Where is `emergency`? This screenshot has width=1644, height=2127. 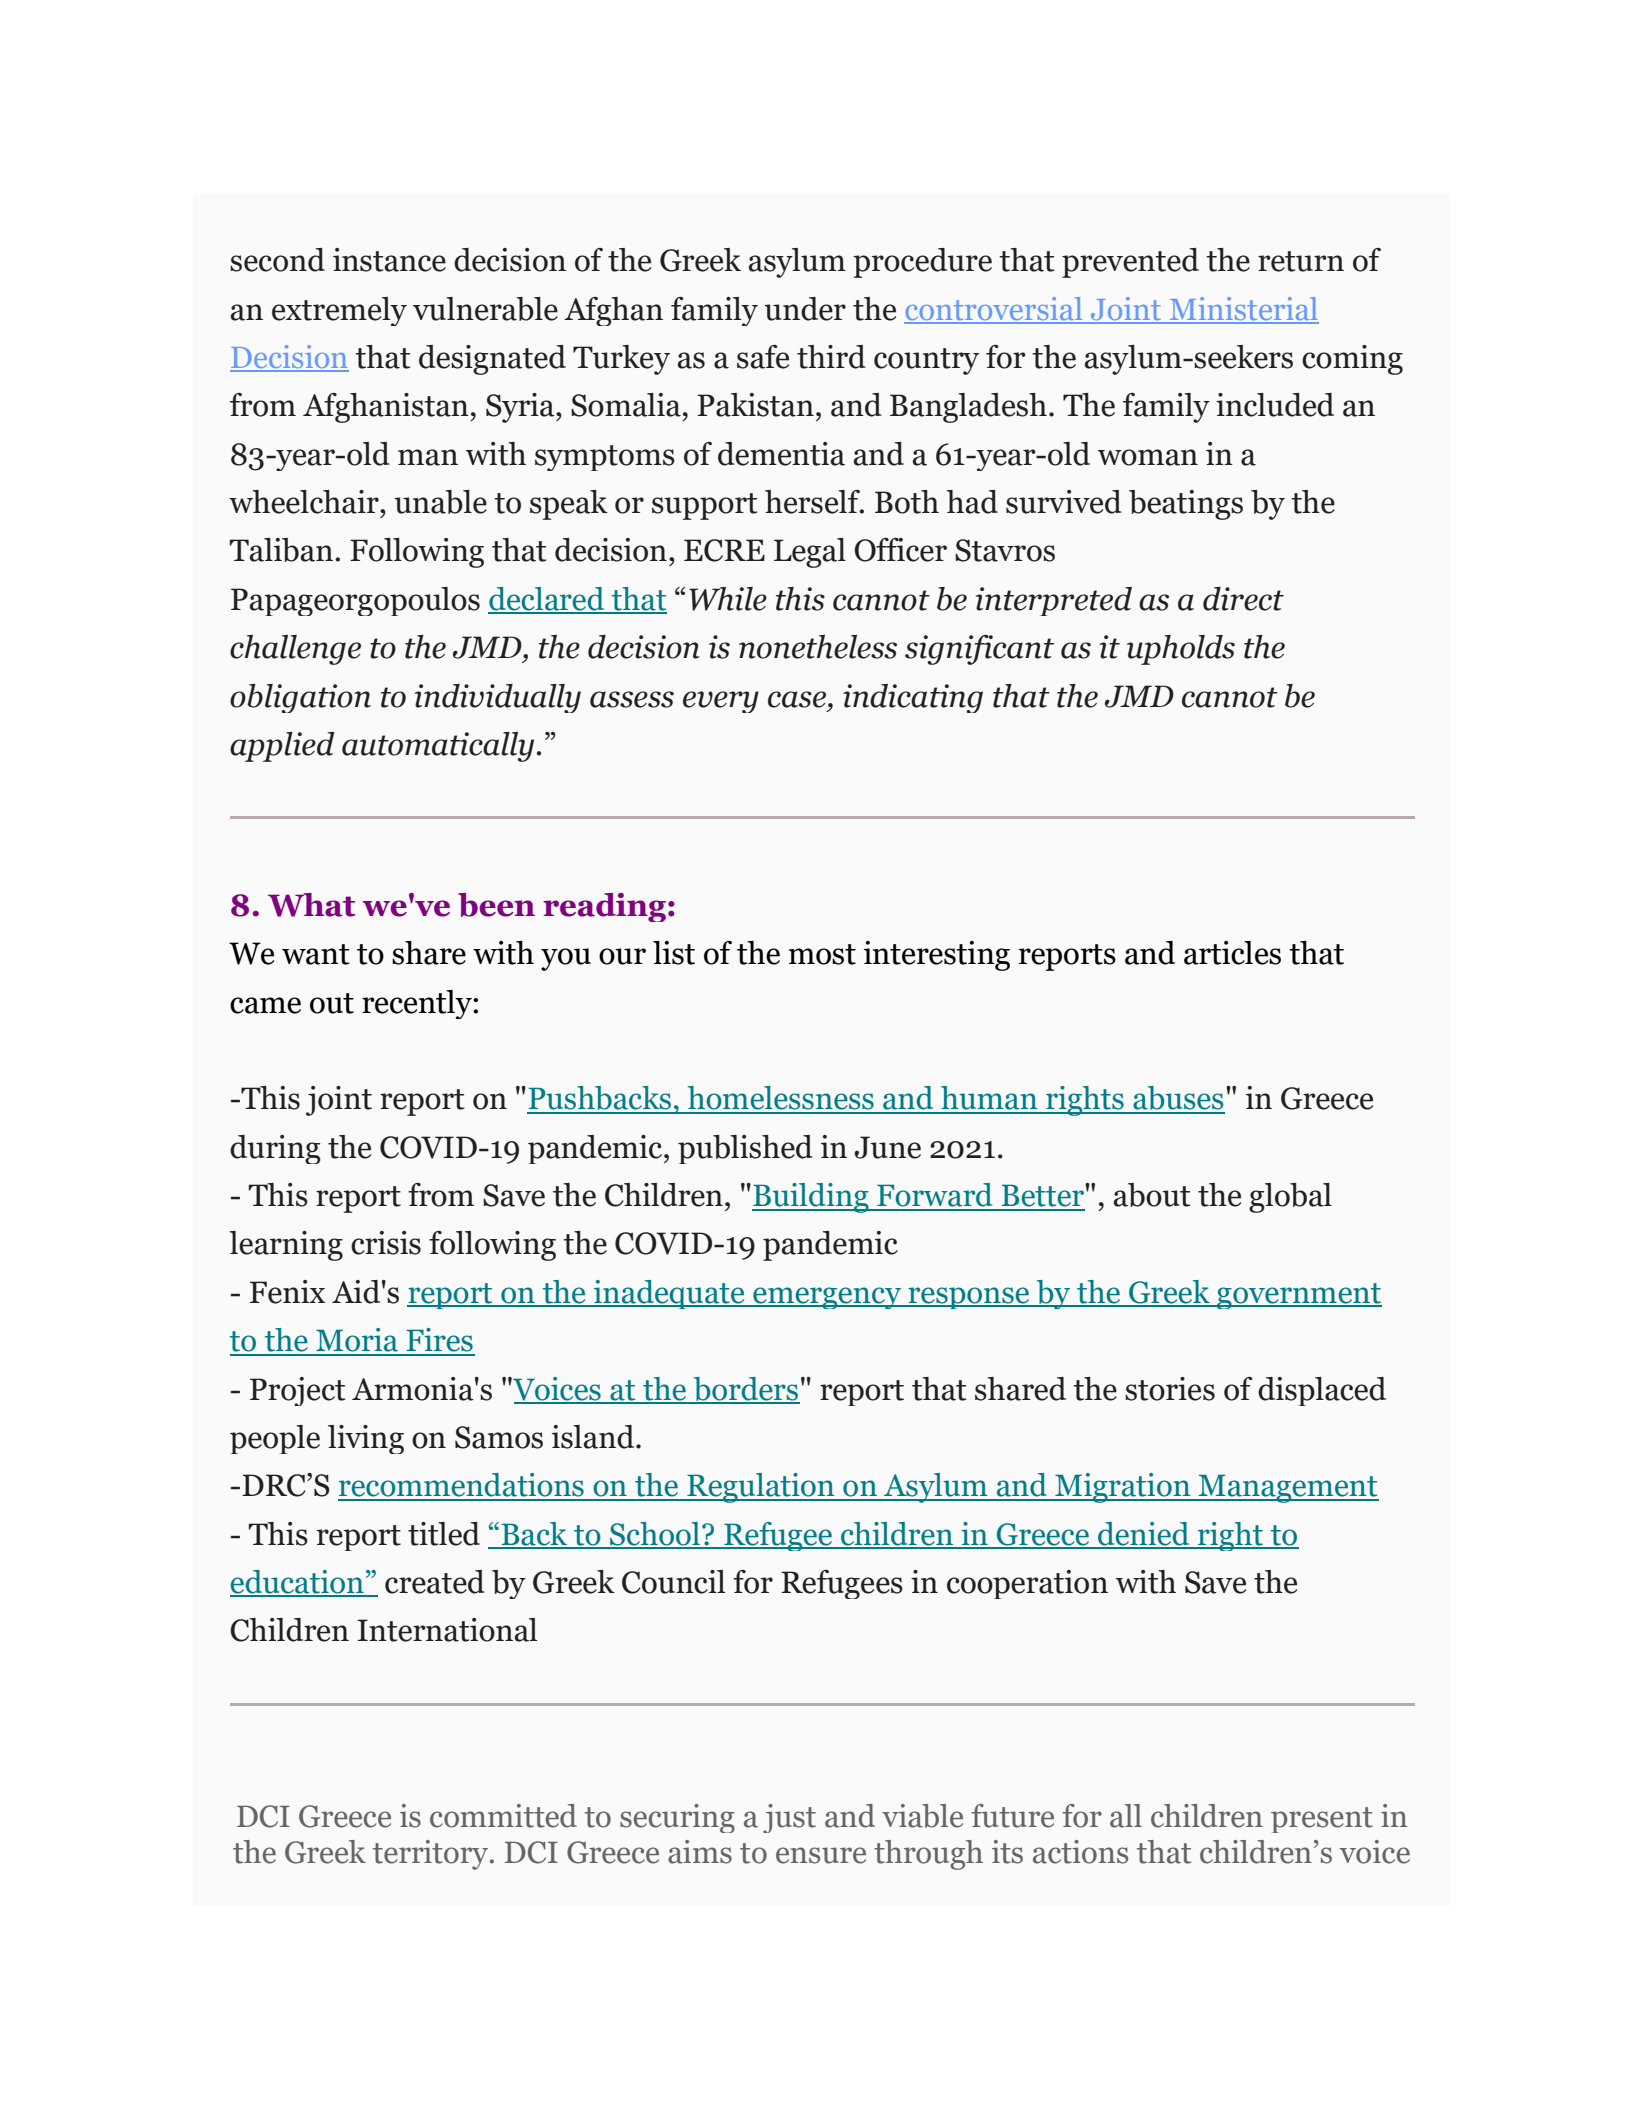 emergency is located at coordinates (827, 1298).
